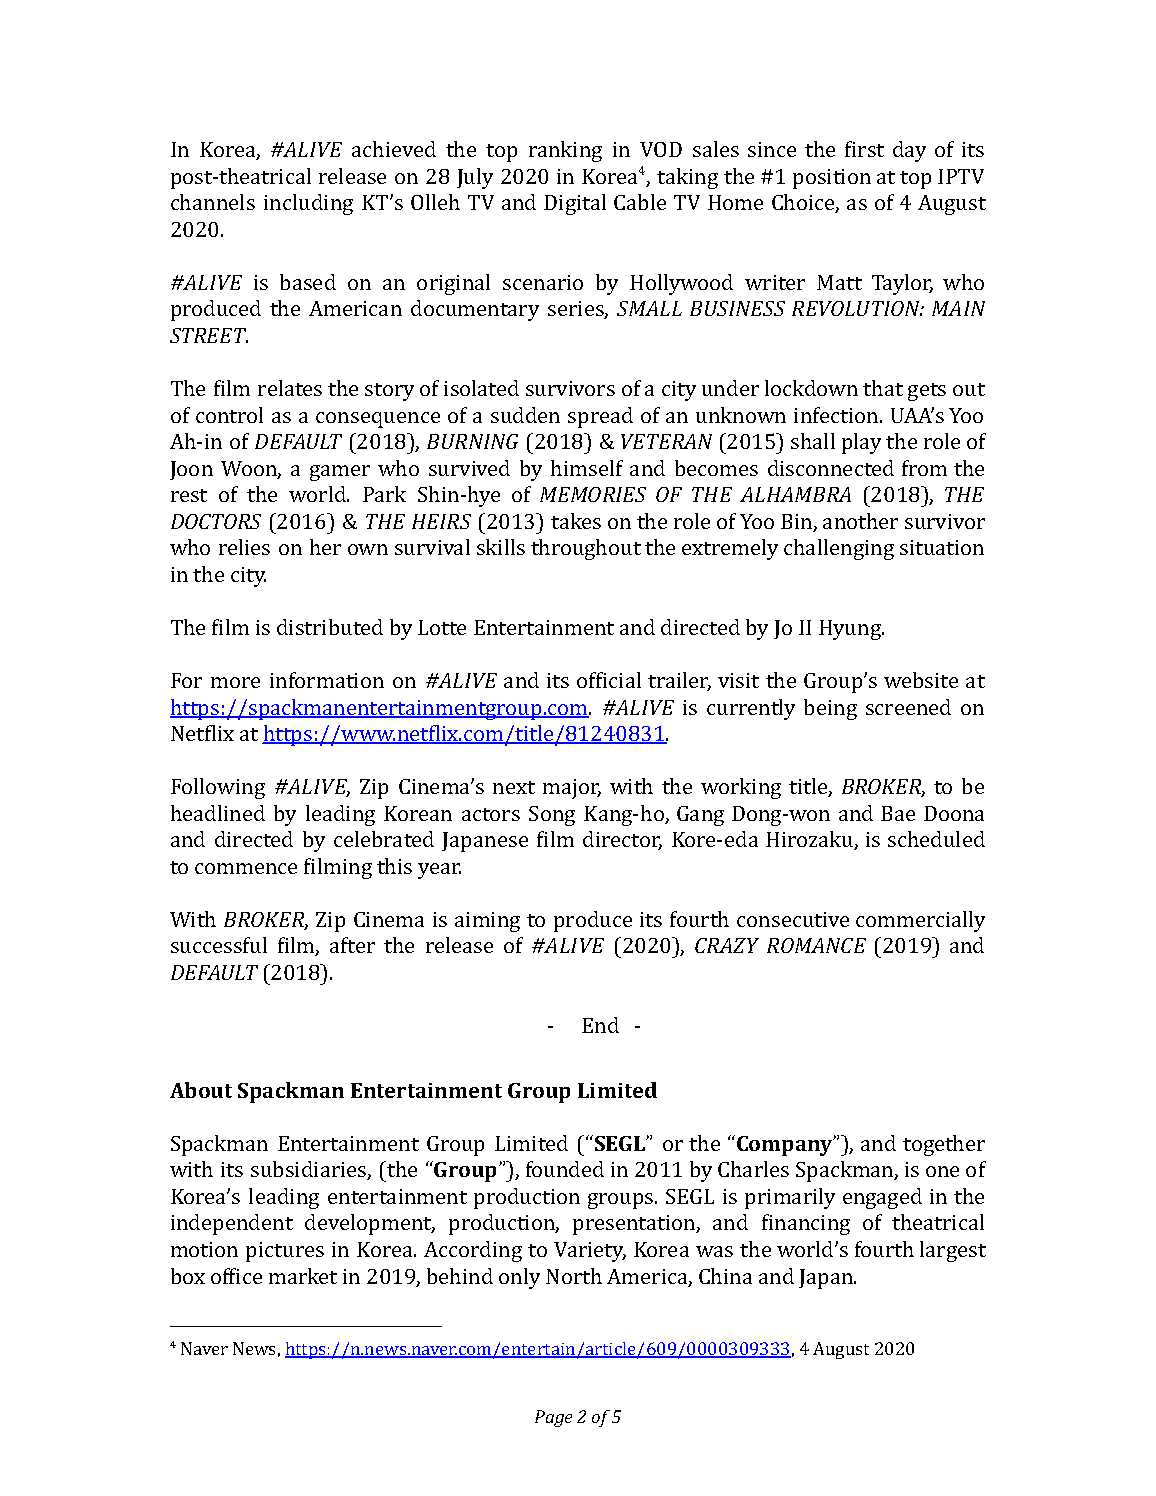  Describe the element at coordinates (839, 549) in the document. I see `challenging` at that location.
